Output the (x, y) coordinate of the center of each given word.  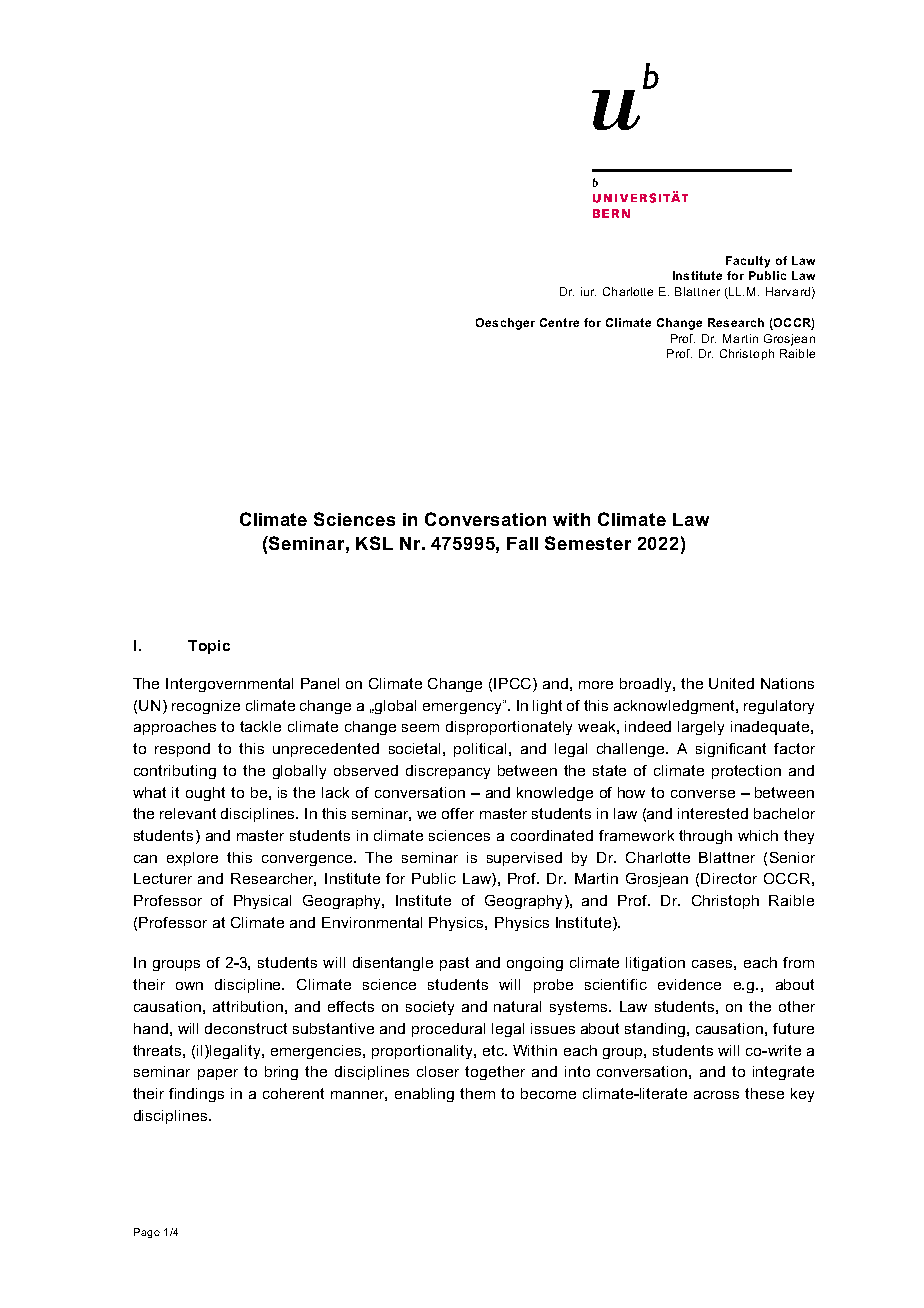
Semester (588, 543)
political (482, 750)
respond (182, 750)
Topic (209, 647)
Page (147, 1233)
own (189, 986)
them (477, 1093)
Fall (522, 543)
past (454, 964)
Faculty (748, 262)
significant (731, 750)
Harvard (788, 291)
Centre (559, 322)
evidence (689, 984)
